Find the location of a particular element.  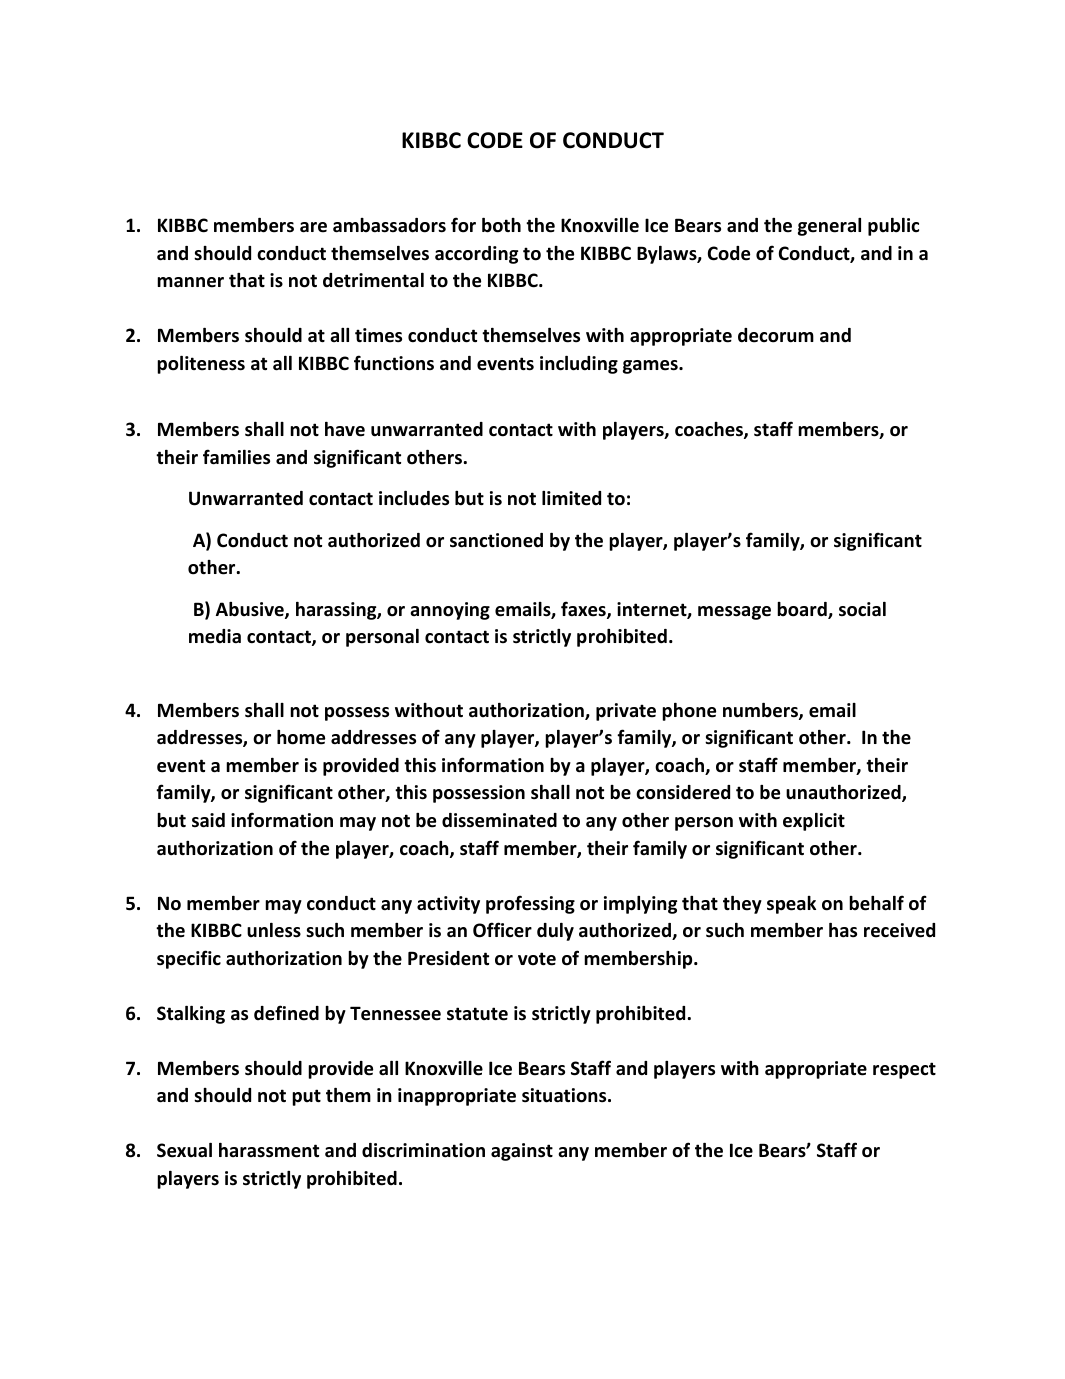

both is located at coordinates (501, 225).
